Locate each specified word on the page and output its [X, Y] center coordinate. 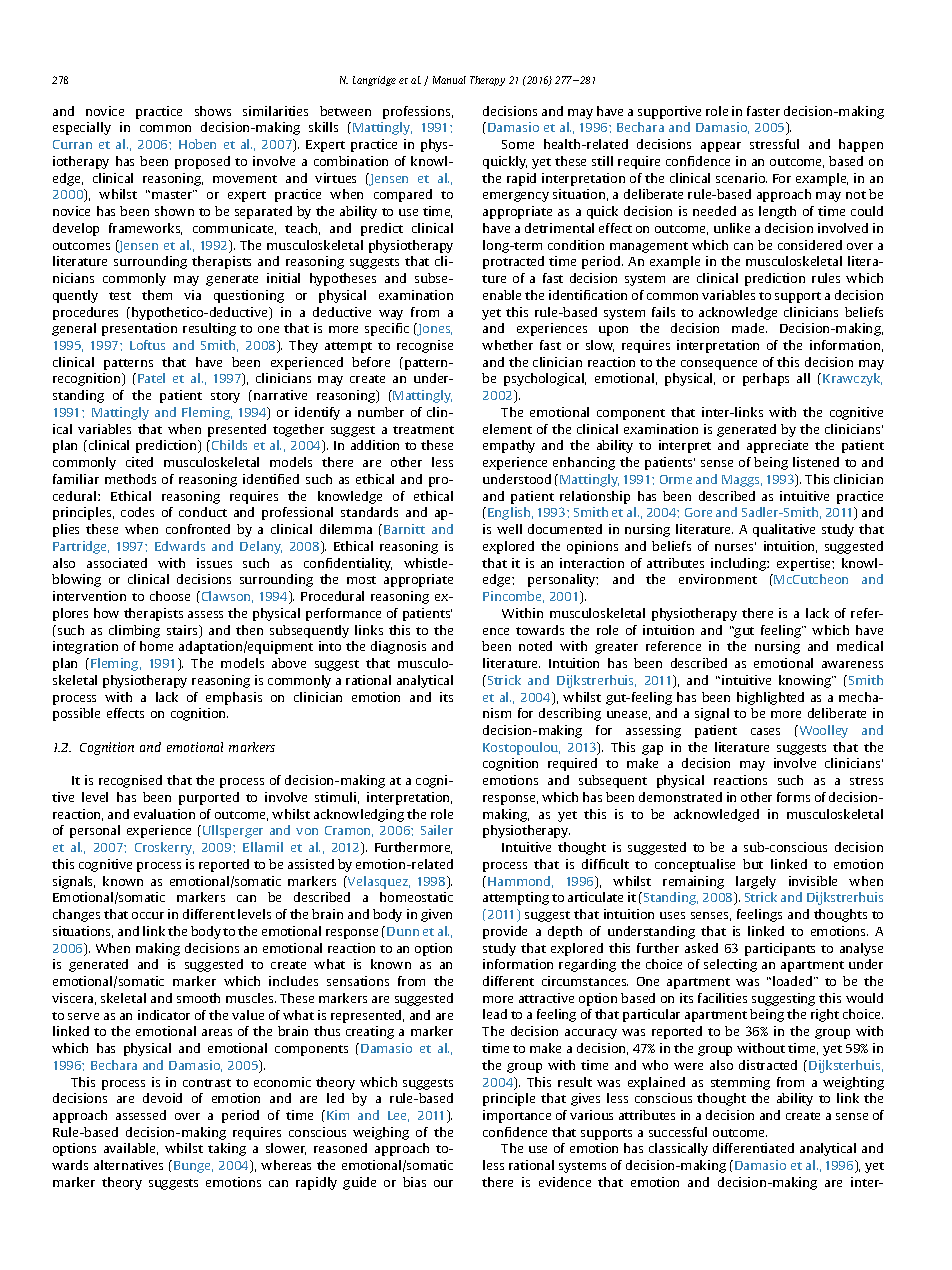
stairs [184, 631]
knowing [806, 681]
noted [535, 646]
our [443, 1183]
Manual [449, 80]
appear [721, 147]
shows [213, 111]
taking [227, 1149]
